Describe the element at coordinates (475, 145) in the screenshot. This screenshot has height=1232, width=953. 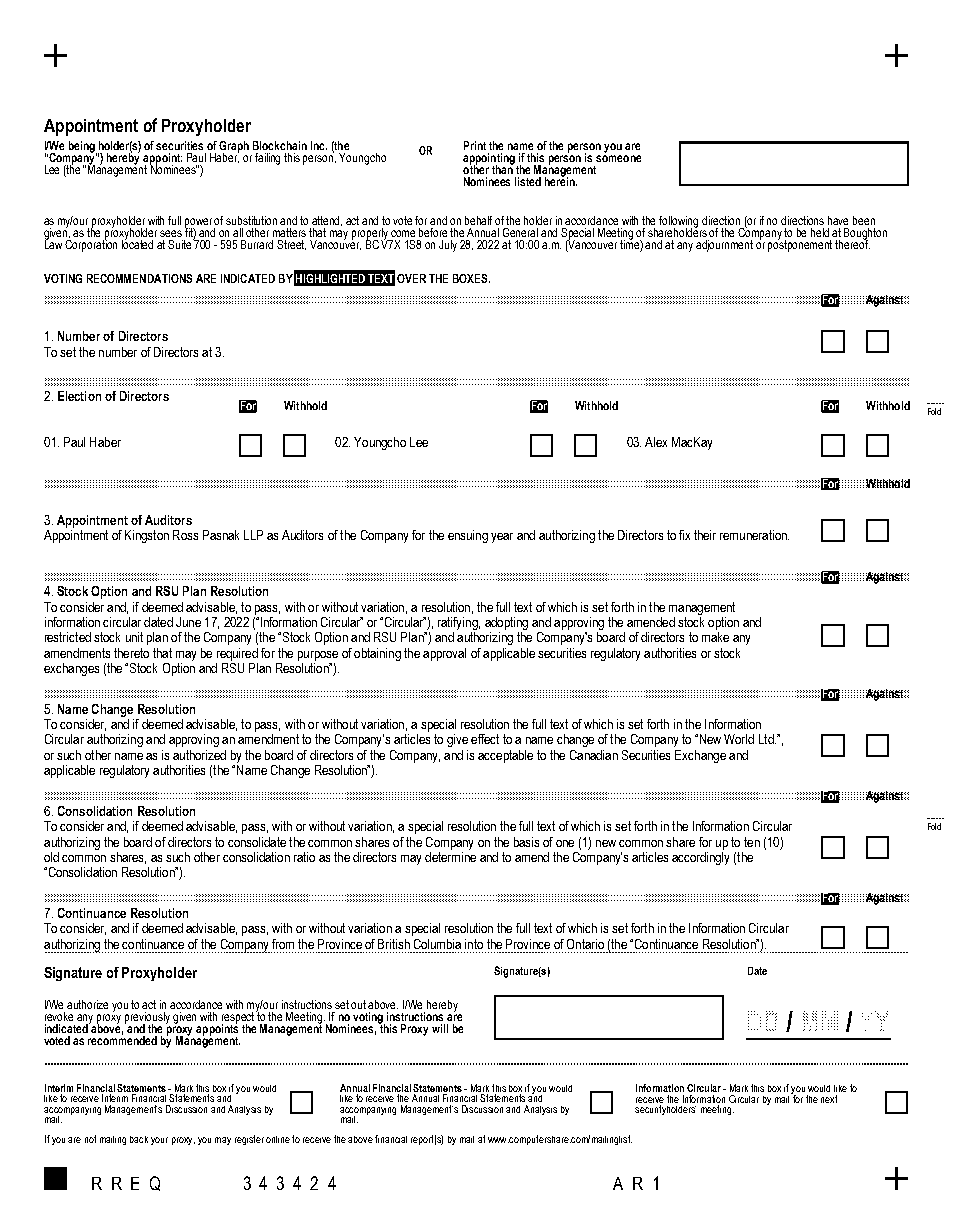
I see `Print` at that location.
